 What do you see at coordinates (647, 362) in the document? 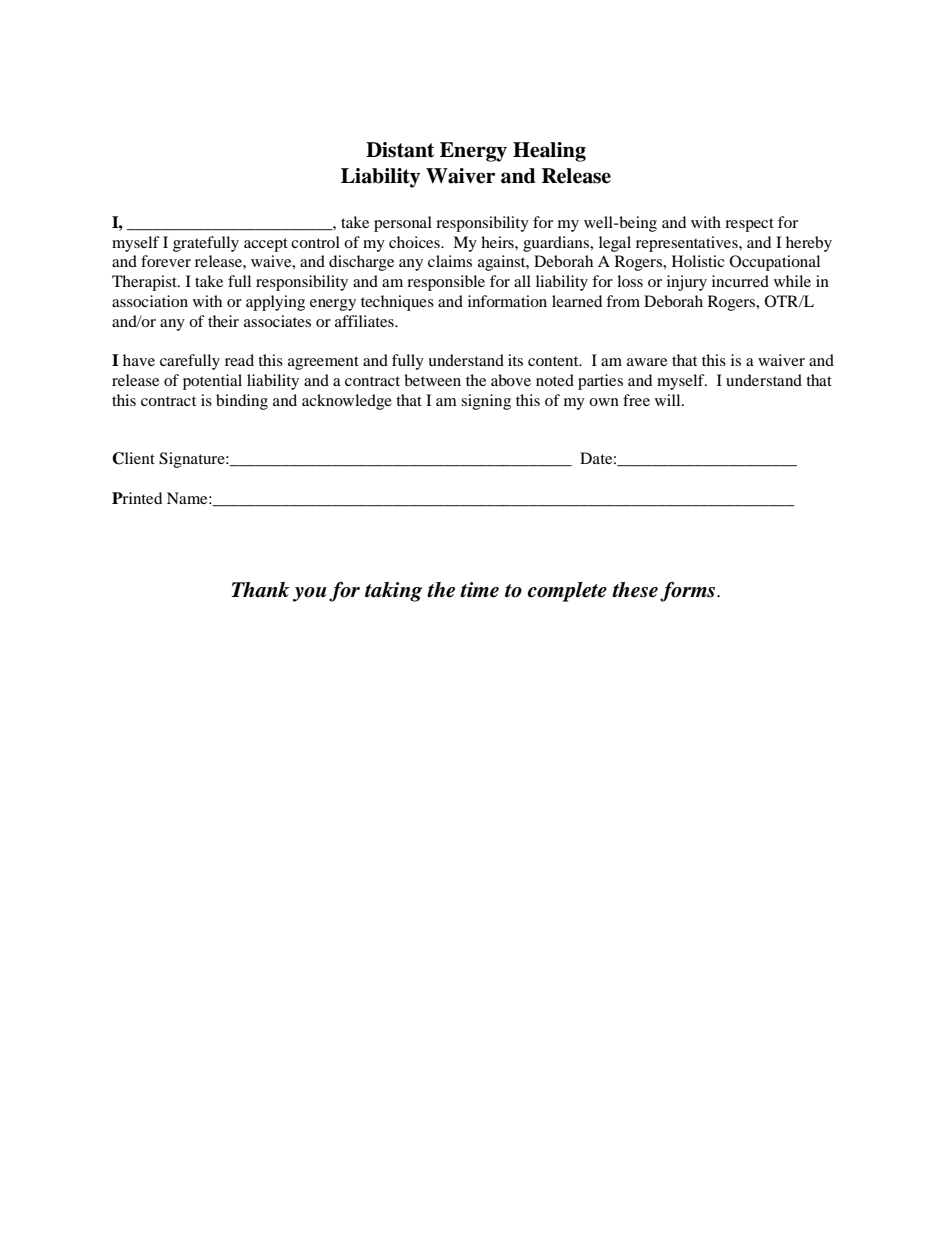
I see `aware` at bounding box center [647, 362].
